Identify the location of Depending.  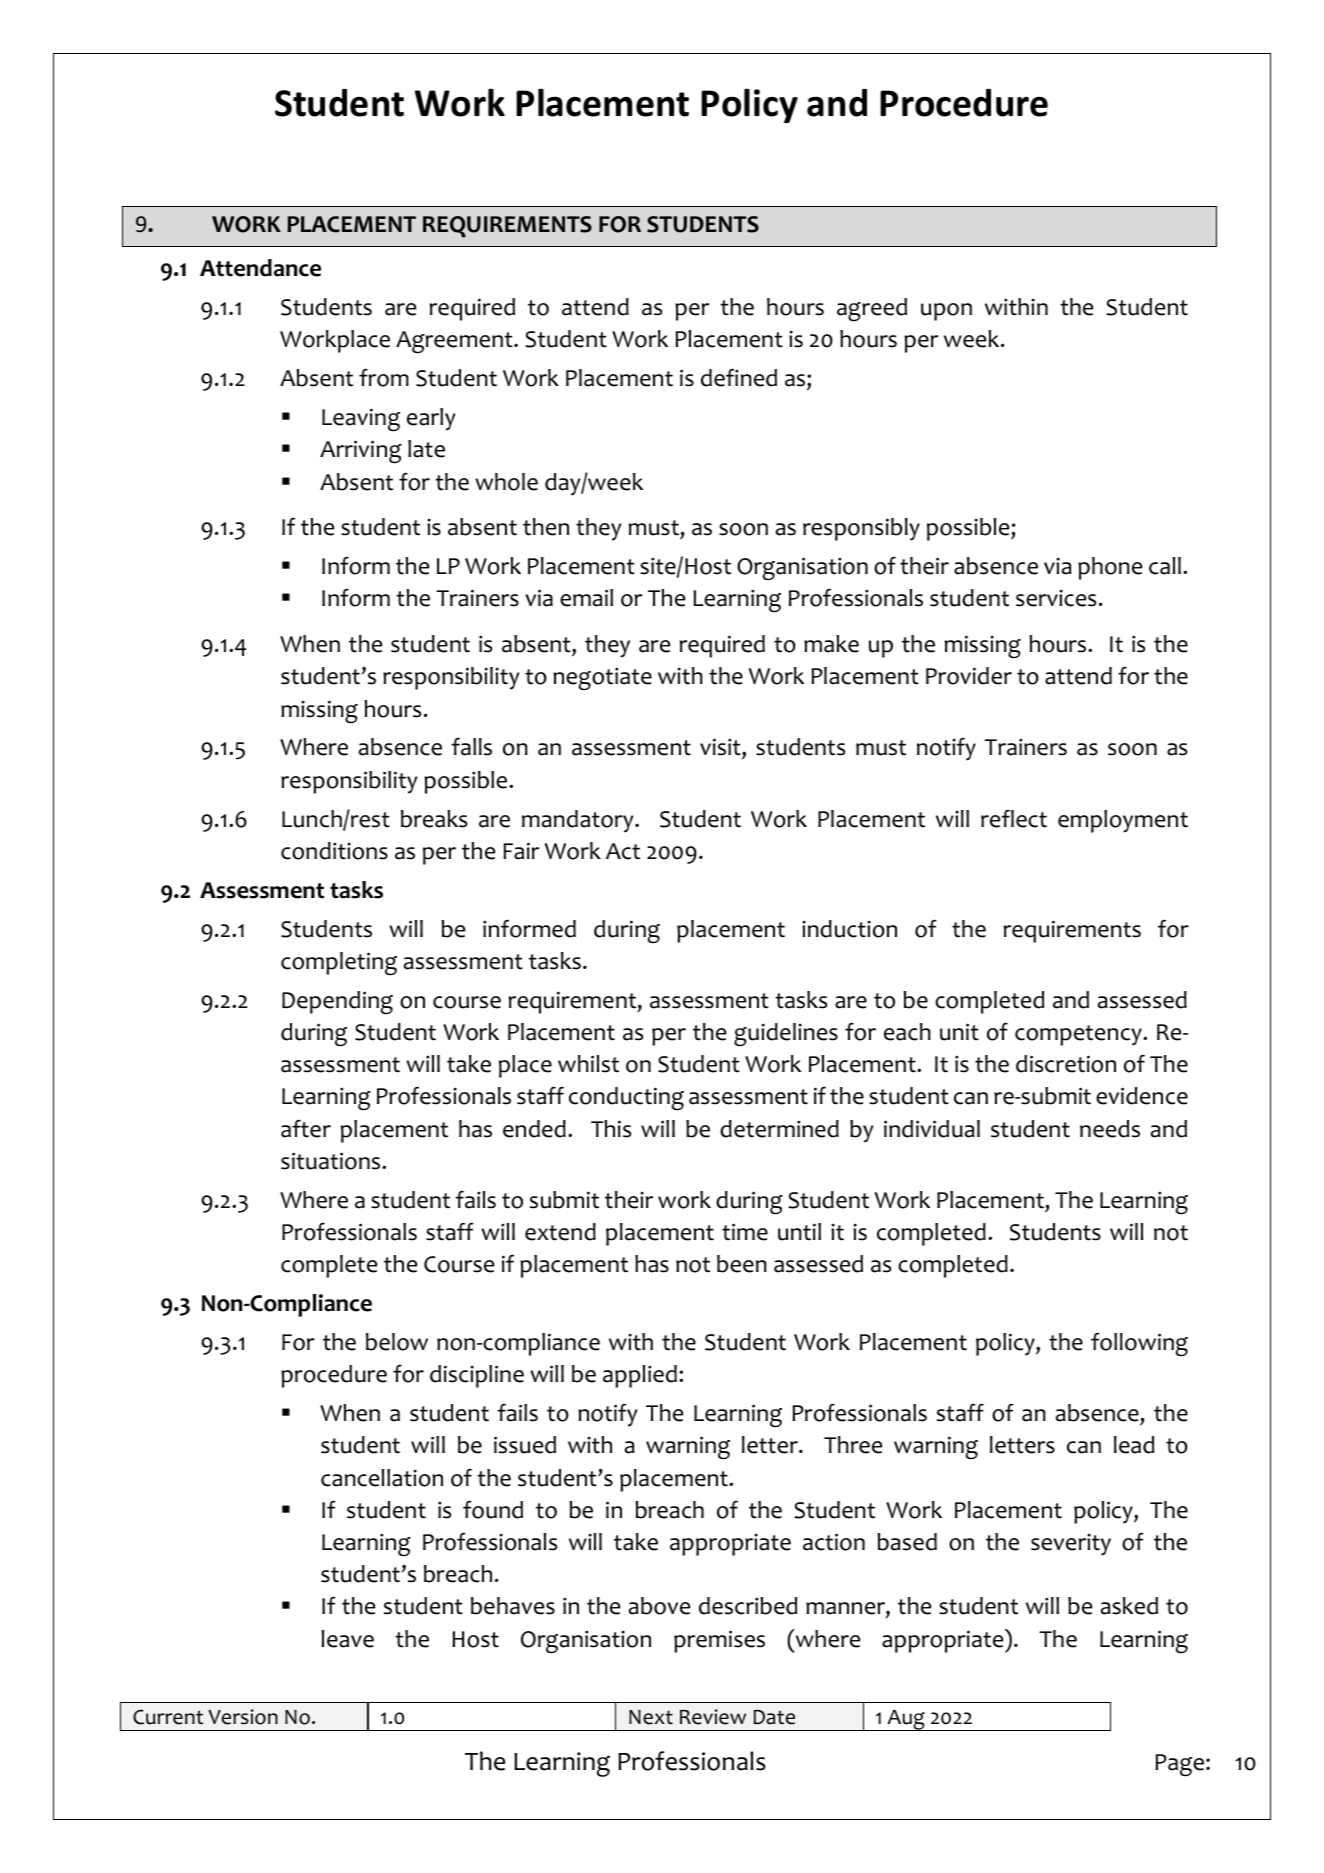
(337, 1002).
